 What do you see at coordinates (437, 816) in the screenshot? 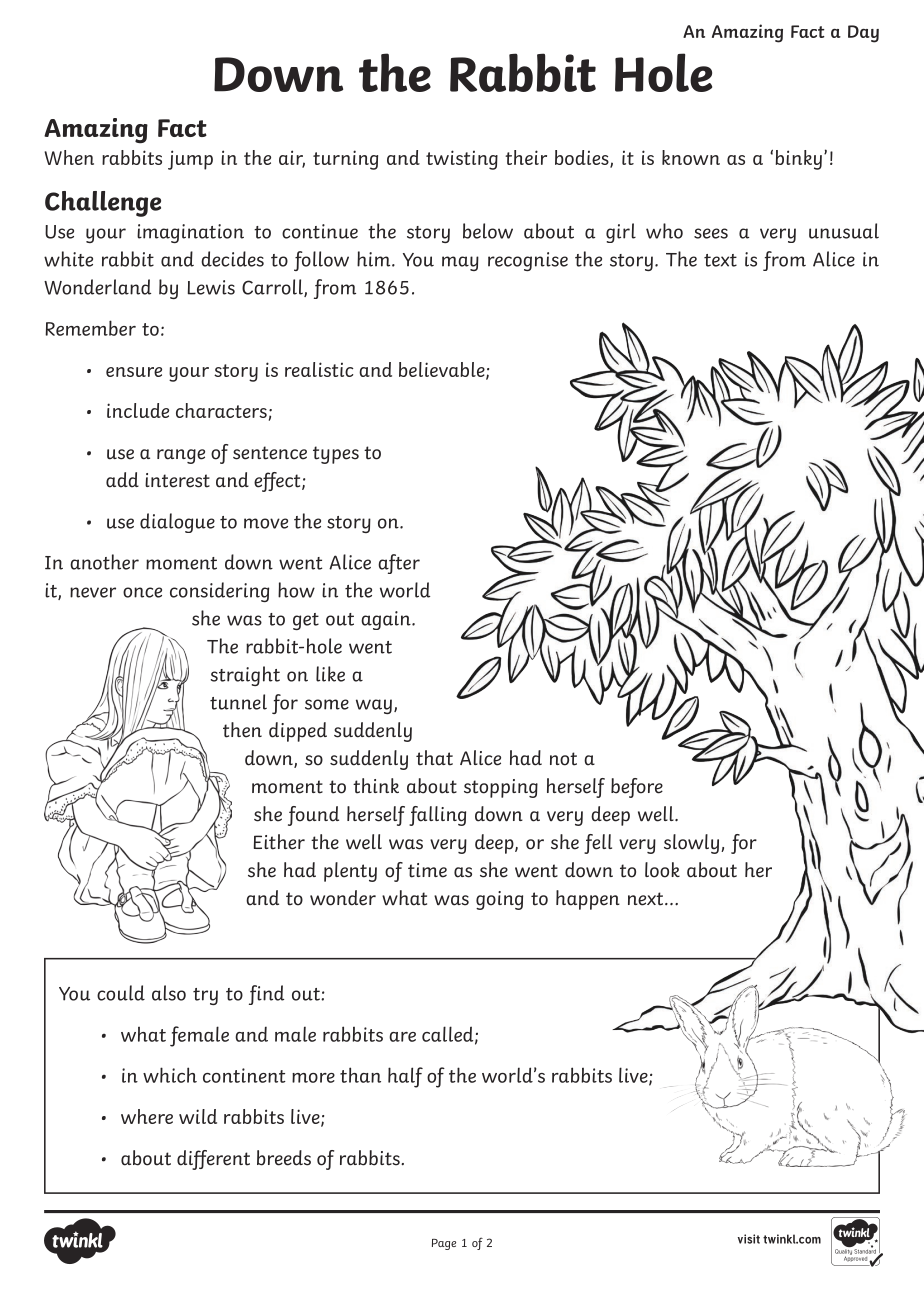
I see `falling` at bounding box center [437, 816].
